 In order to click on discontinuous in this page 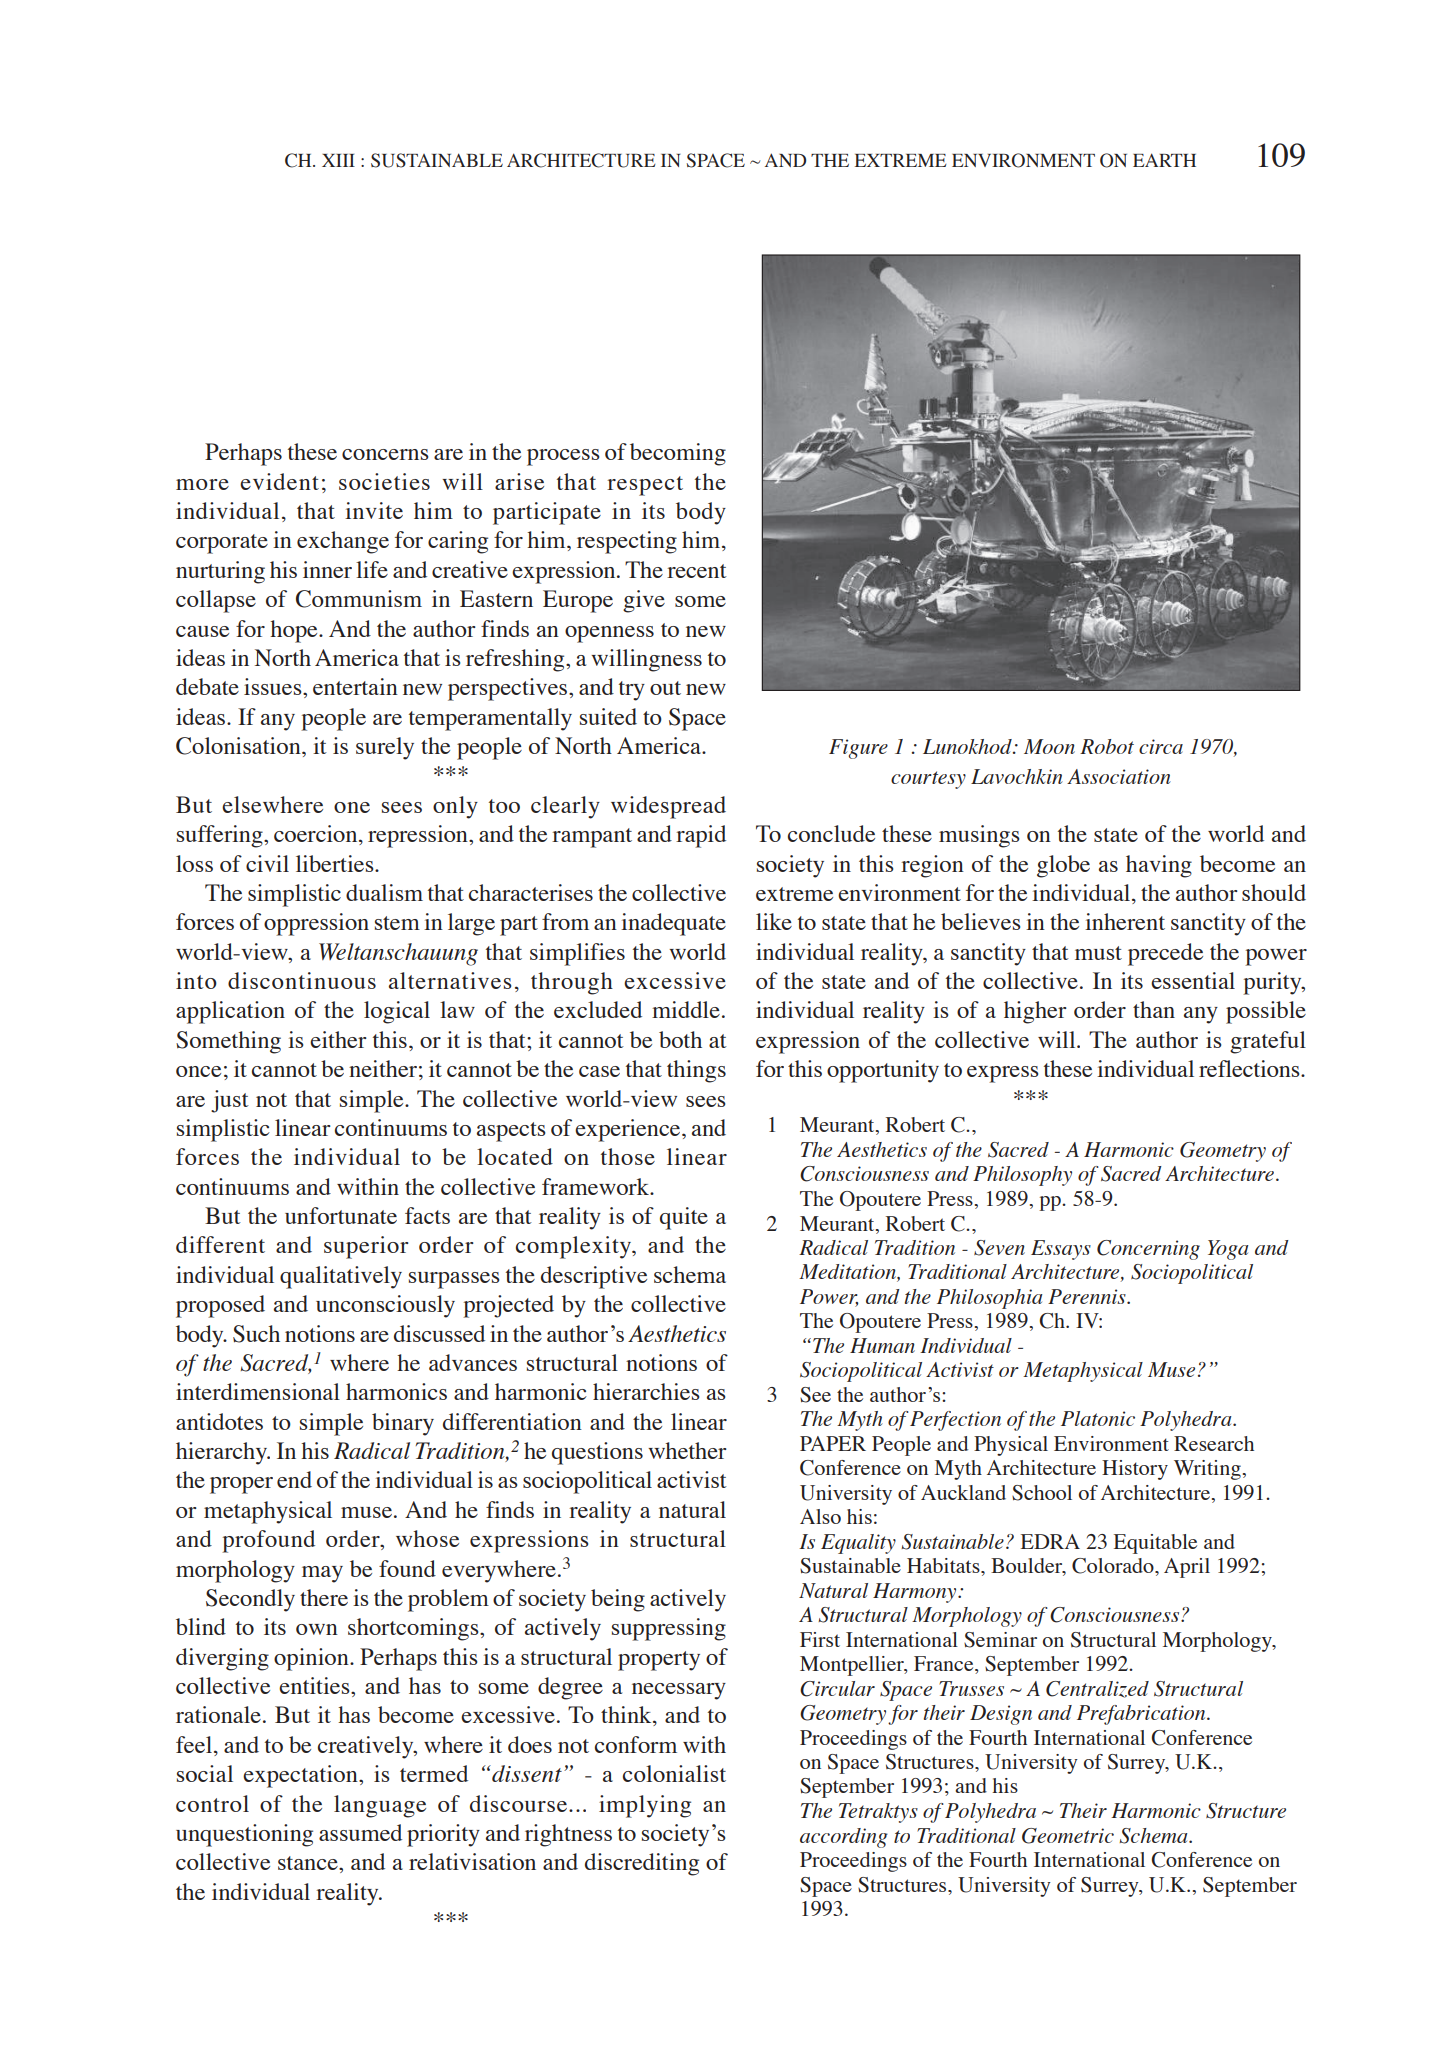, I will do `click(302, 980)`.
